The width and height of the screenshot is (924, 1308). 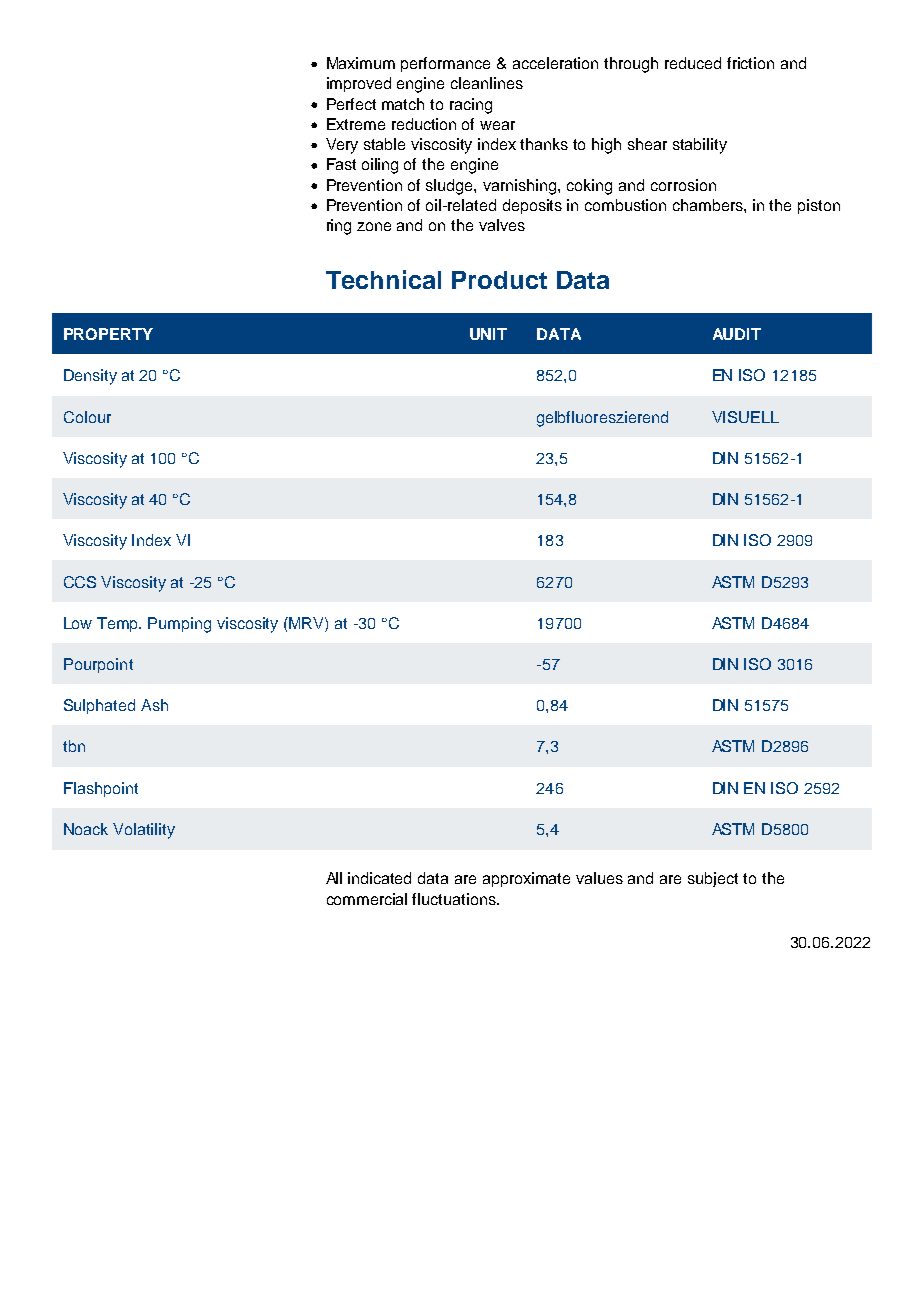 What do you see at coordinates (750, 63) in the screenshot?
I see `friction` at bounding box center [750, 63].
